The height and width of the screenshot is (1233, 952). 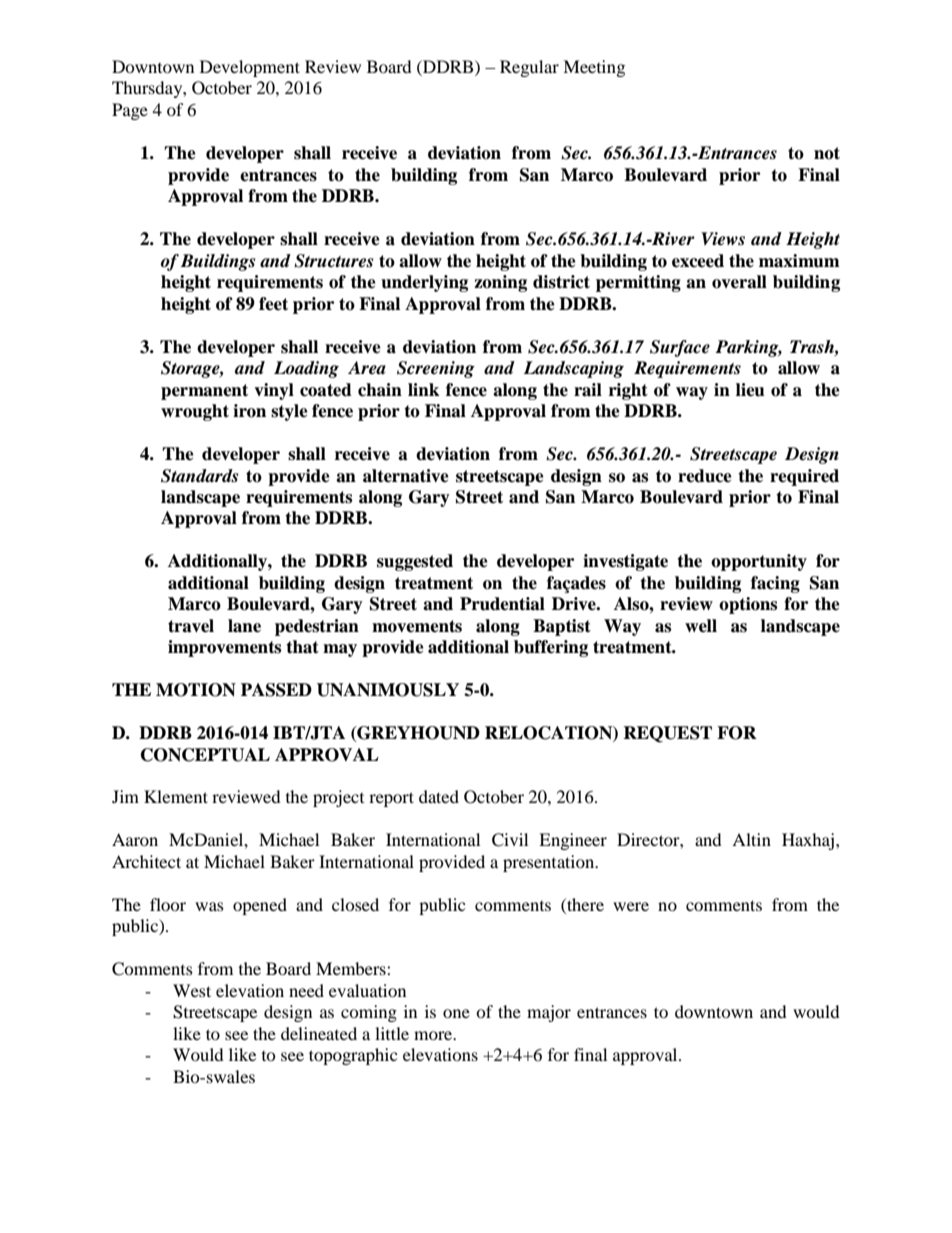 I want to click on Civil, so click(x=510, y=840).
